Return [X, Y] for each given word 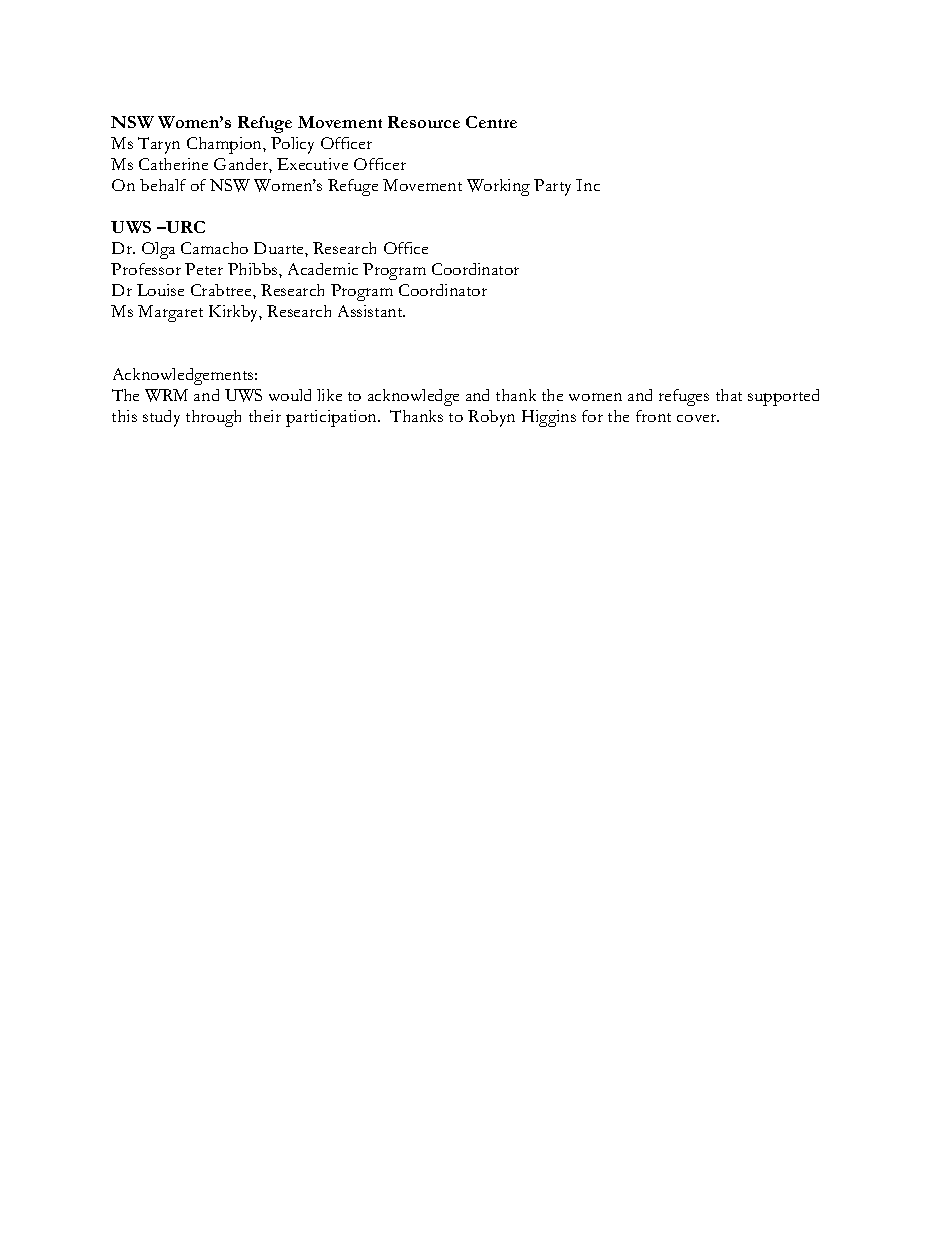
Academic [323, 269]
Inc [588, 185]
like [329, 395]
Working [498, 187]
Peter [204, 269]
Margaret [170, 313]
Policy [292, 145]
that [729, 395]
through [213, 418]
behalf [163, 185]
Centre [491, 122]
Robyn [491, 418]
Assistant [371, 311]
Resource [424, 122]
